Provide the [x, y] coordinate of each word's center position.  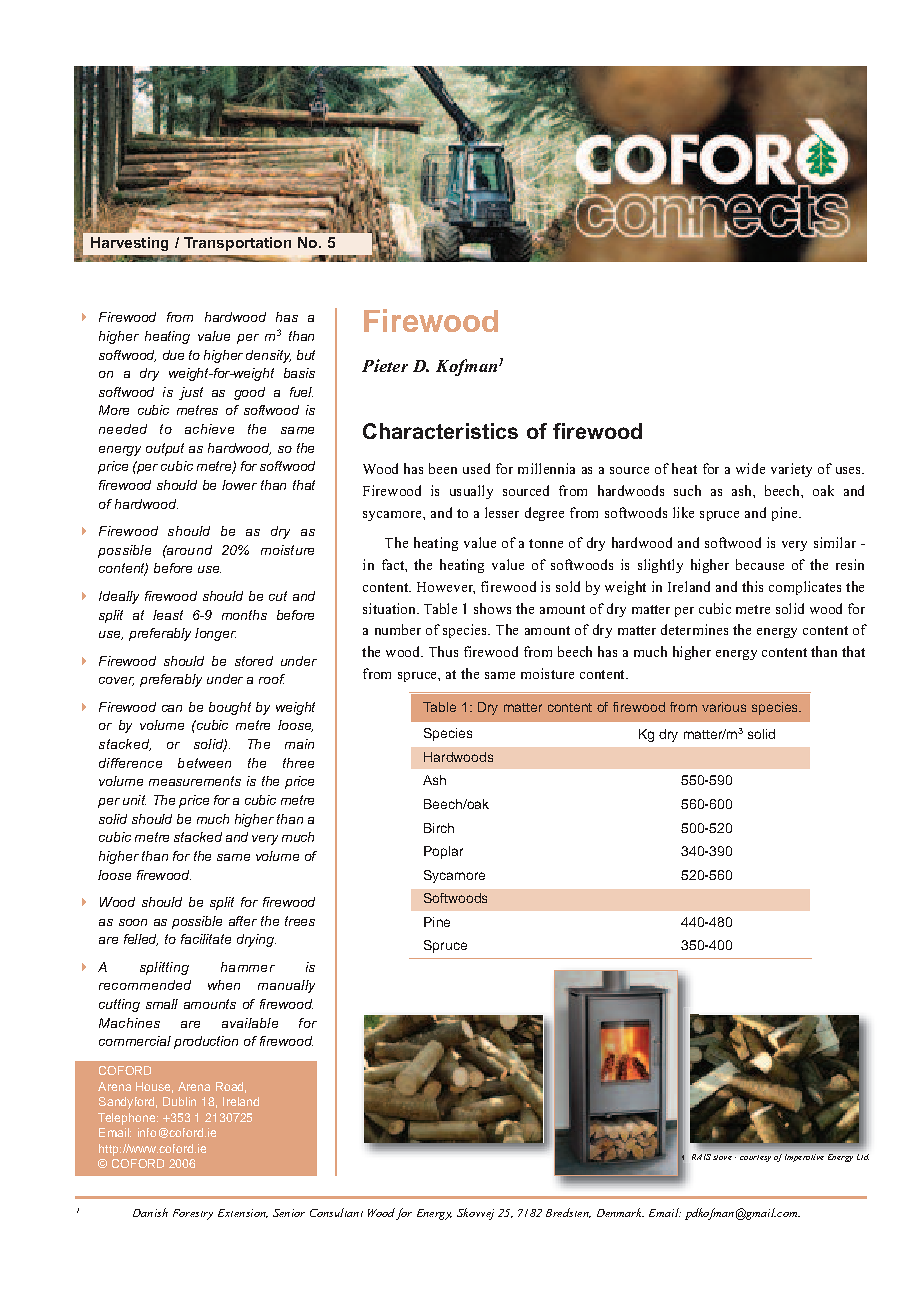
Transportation [237, 244]
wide [750, 468]
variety [791, 470]
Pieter [385, 365]
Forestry [193, 1214]
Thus [443, 651]
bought [230, 708]
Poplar [443, 852]
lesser [502, 512]
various [724, 707]
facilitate [206, 939]
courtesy [755, 1158]
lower [239, 485]
